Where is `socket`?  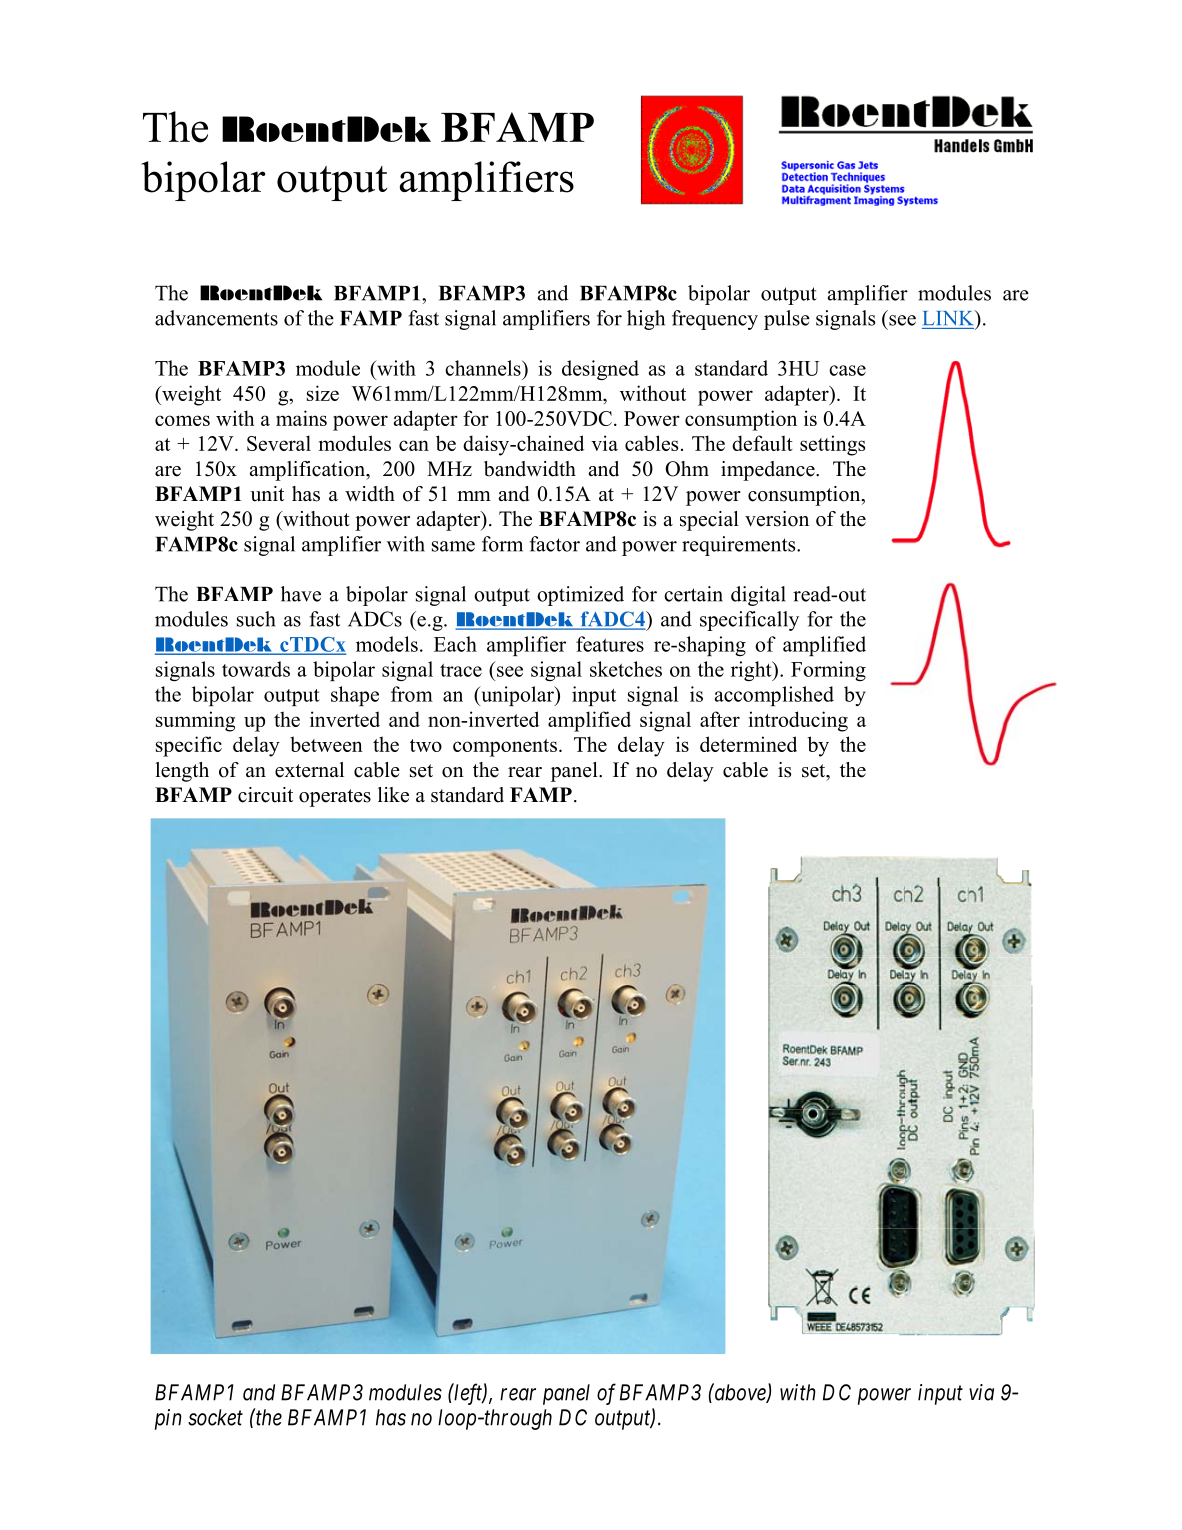
socket is located at coordinates (215, 1417).
